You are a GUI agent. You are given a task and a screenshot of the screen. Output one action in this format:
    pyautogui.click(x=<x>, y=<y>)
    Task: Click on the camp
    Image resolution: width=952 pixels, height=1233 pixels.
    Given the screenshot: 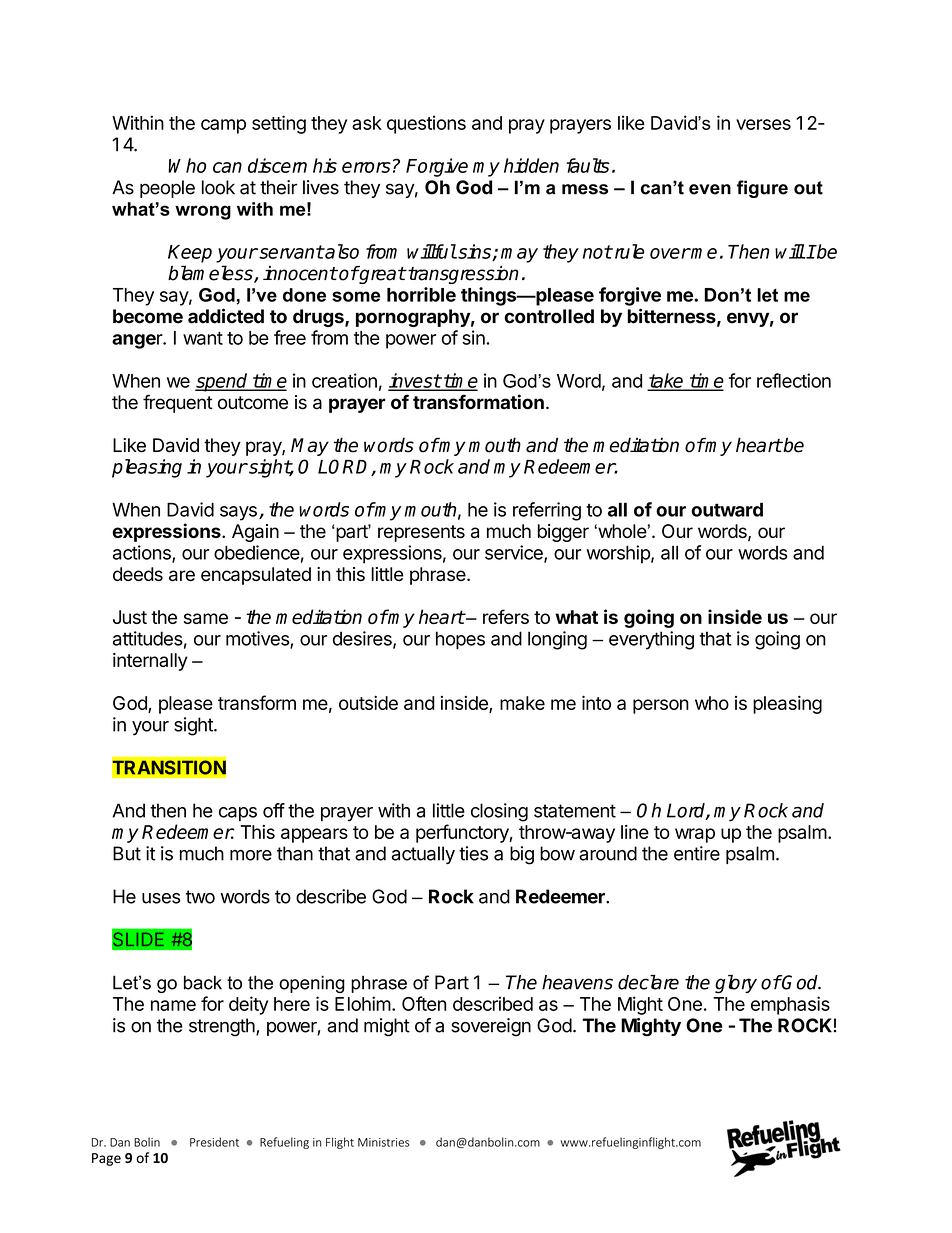 What is the action you would take?
    pyautogui.click(x=223, y=126)
